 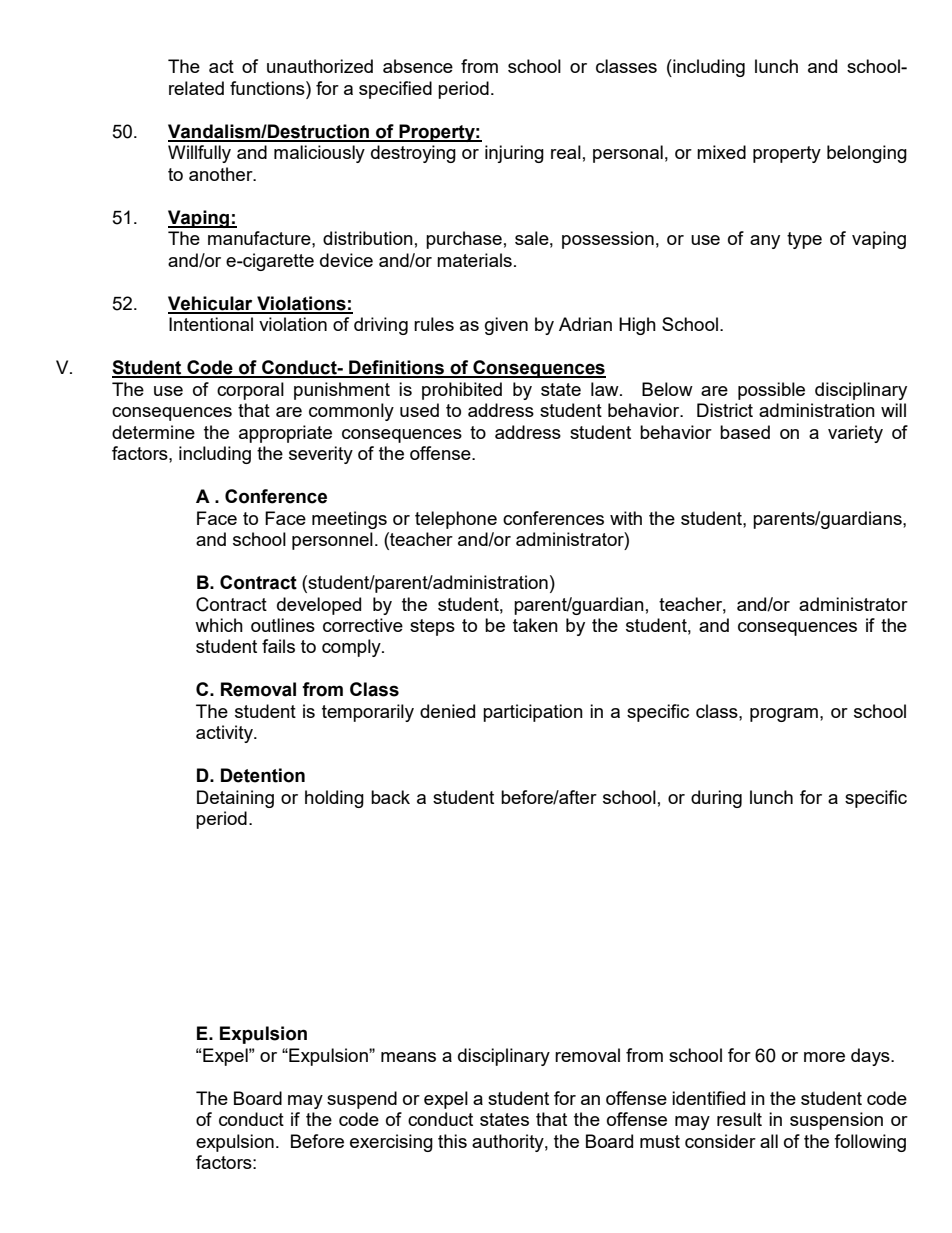 What do you see at coordinates (721, 152) in the screenshot?
I see `mixed` at bounding box center [721, 152].
